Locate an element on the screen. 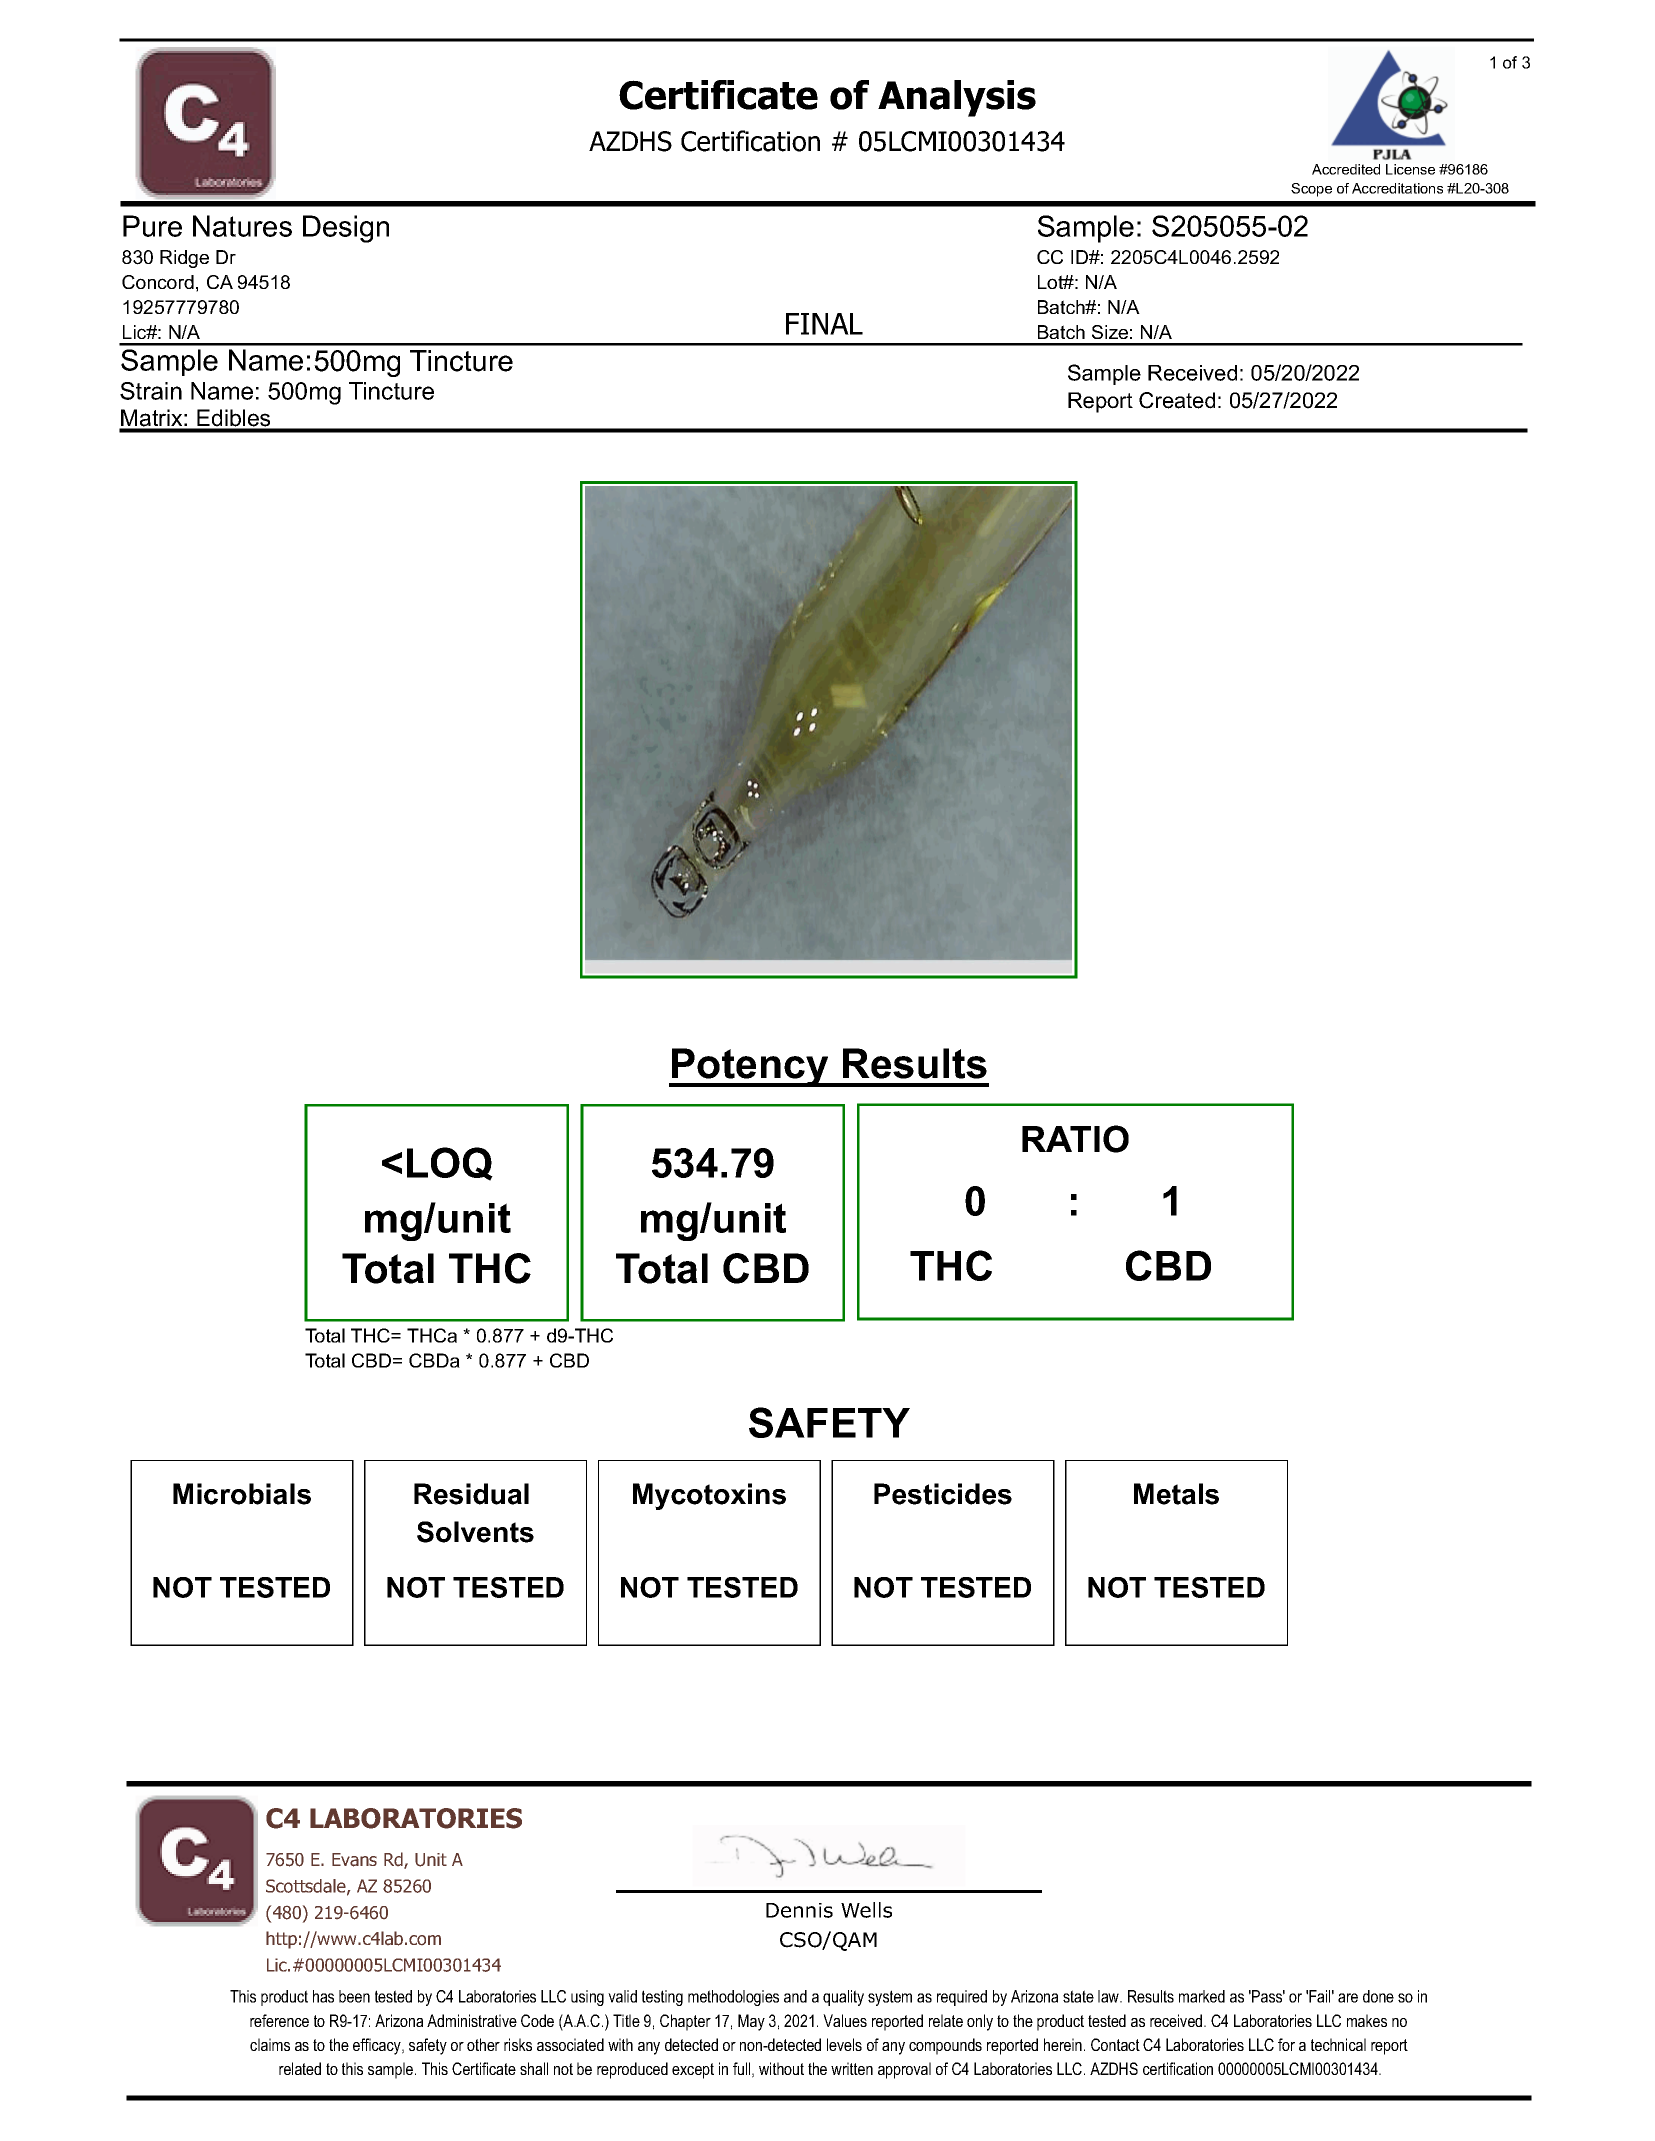 Image resolution: width=1655 pixels, height=2141 pixels. for is located at coordinates (1286, 2044).
